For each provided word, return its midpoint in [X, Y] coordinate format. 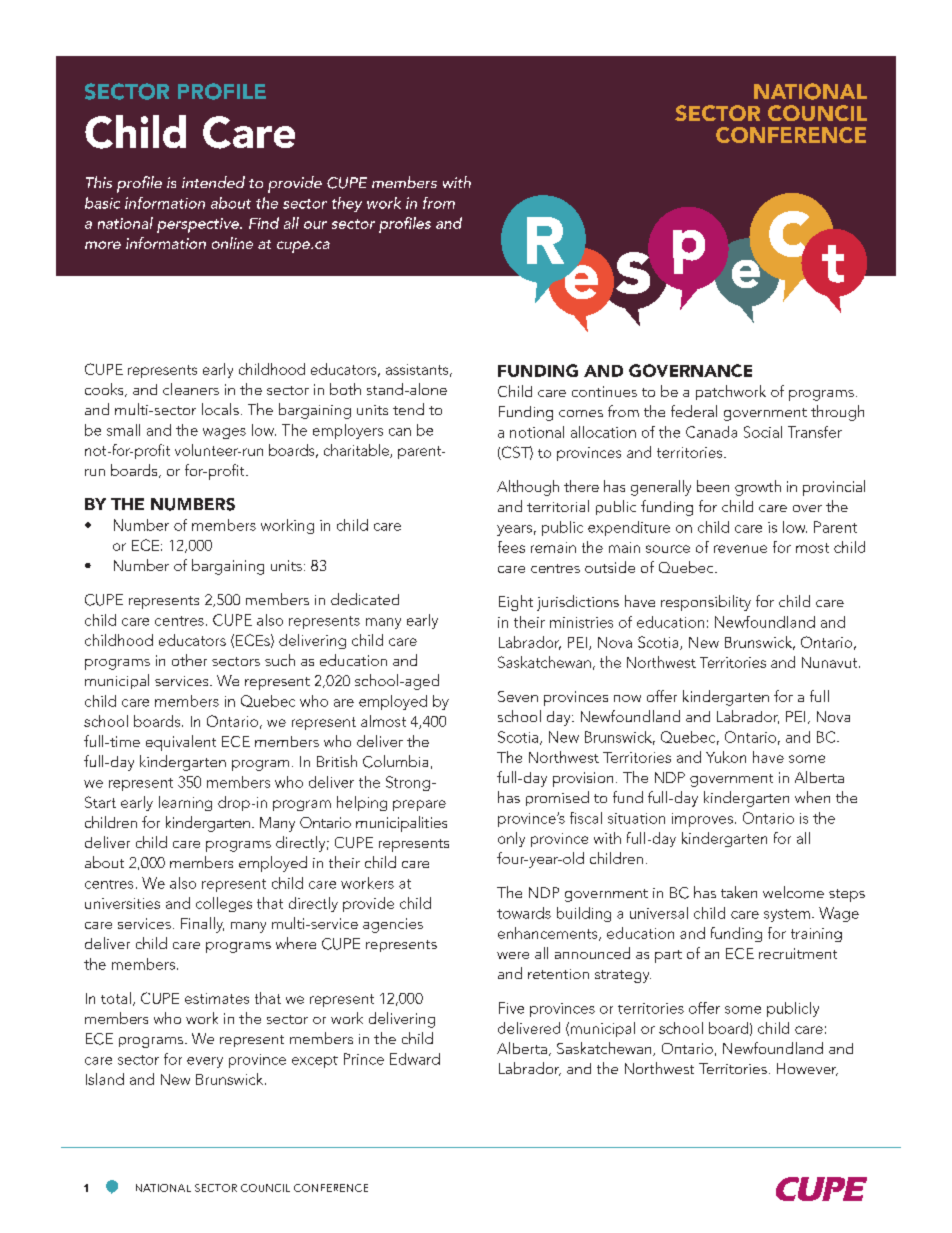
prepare [419, 805]
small [123, 430]
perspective [199, 225]
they [347, 204]
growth [758, 488]
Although [528, 488]
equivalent [181, 743]
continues [604, 391]
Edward [415, 1059]
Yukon [726, 757]
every [205, 1062]
